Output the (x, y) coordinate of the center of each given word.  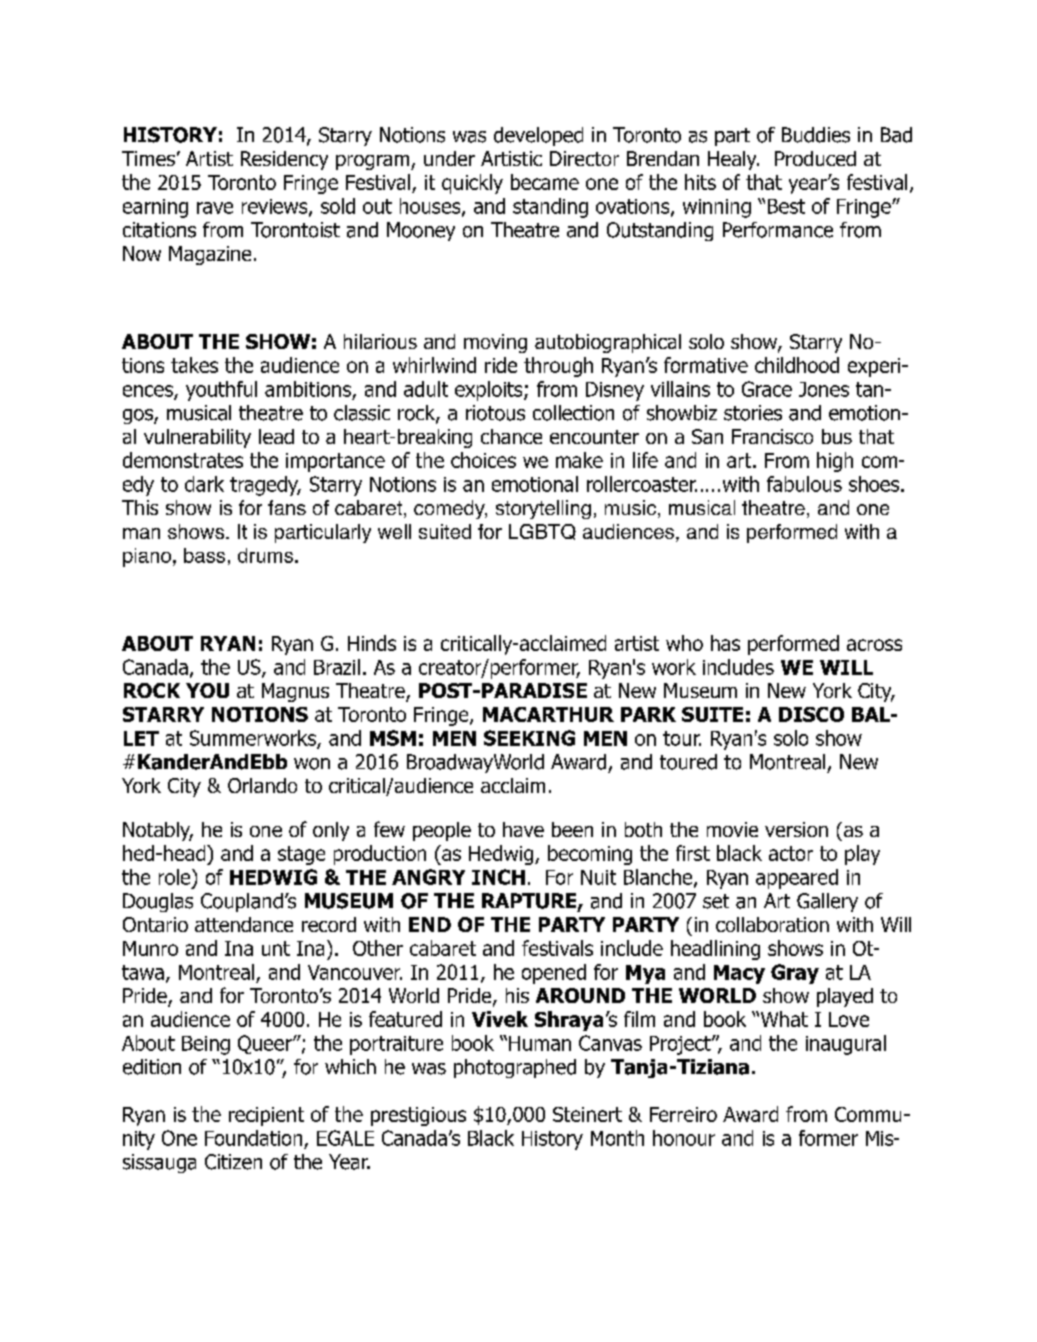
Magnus (295, 692)
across (874, 645)
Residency (284, 160)
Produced (815, 158)
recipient (266, 1116)
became (545, 182)
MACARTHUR (548, 714)
